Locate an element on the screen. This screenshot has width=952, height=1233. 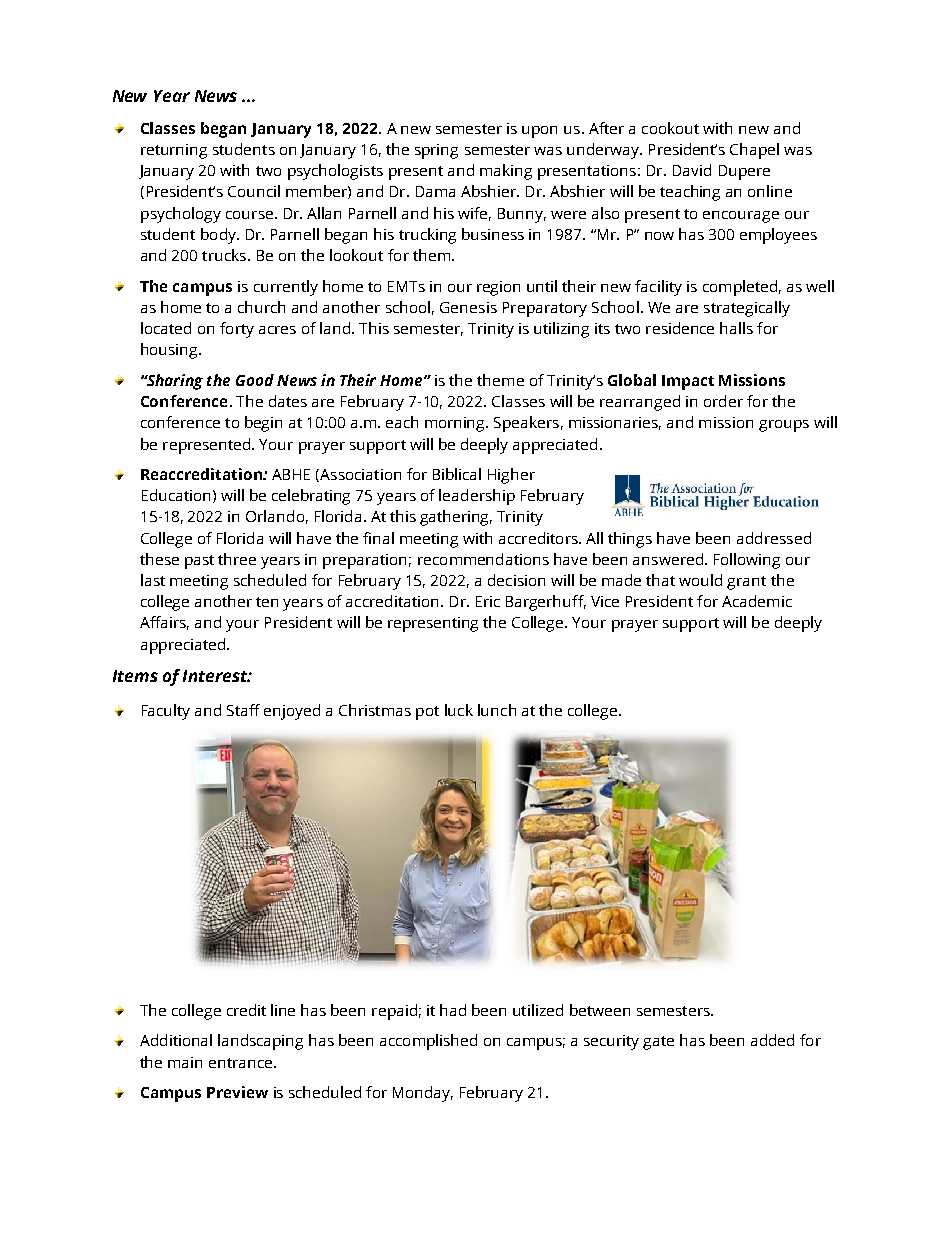
Academic is located at coordinates (757, 601).
